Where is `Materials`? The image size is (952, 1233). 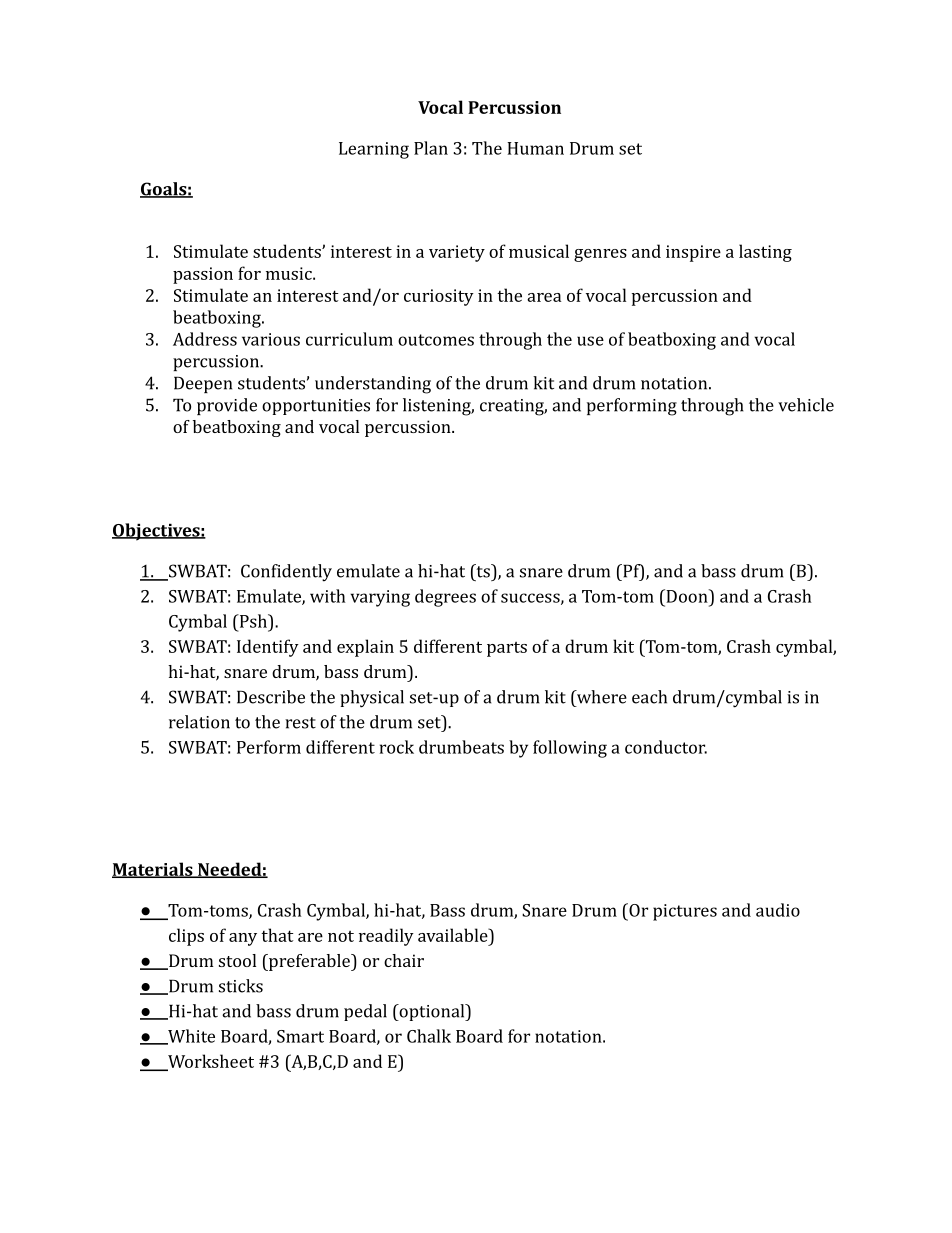 Materials is located at coordinates (153, 870).
